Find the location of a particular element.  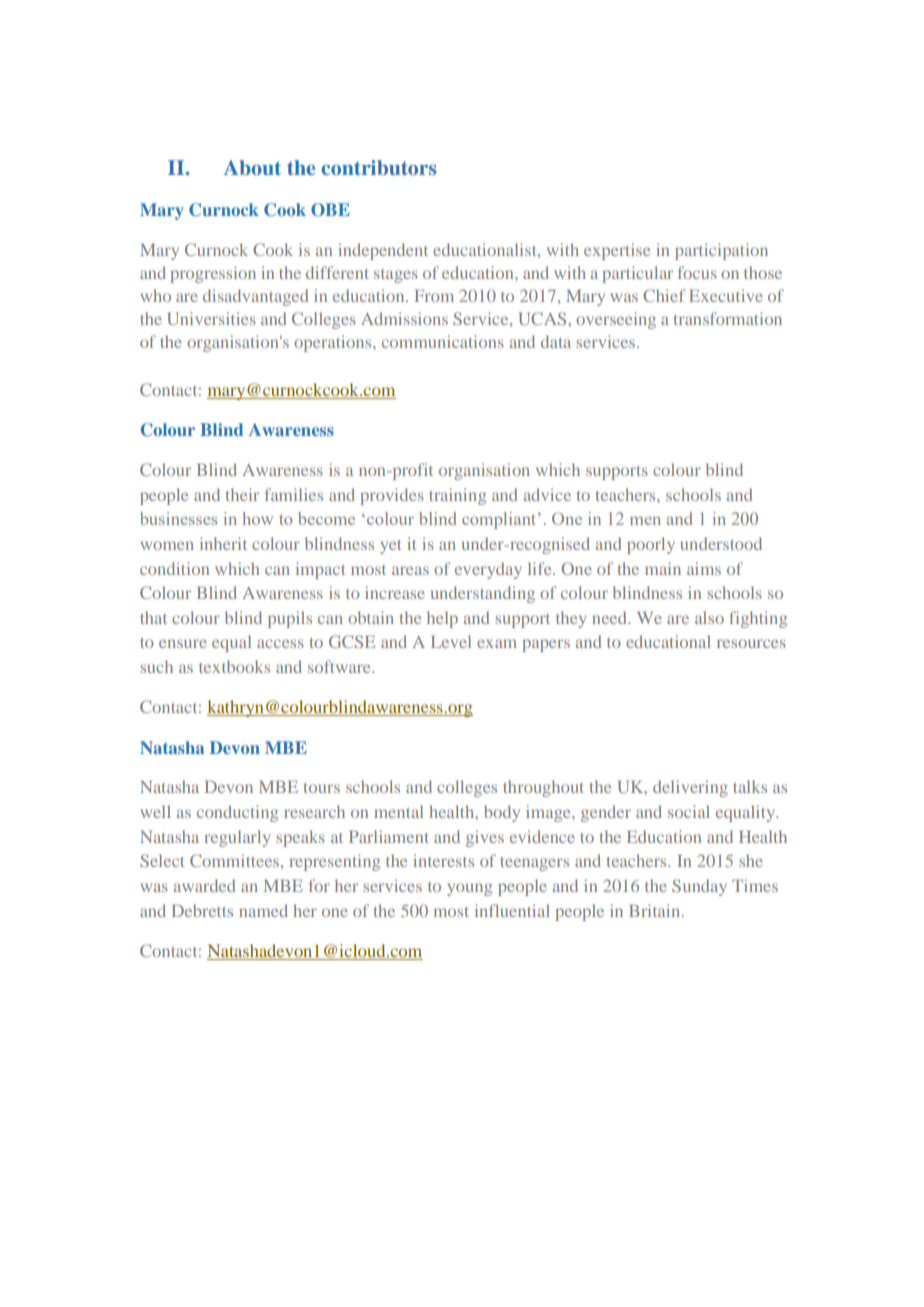

participation is located at coordinates (721, 251).
